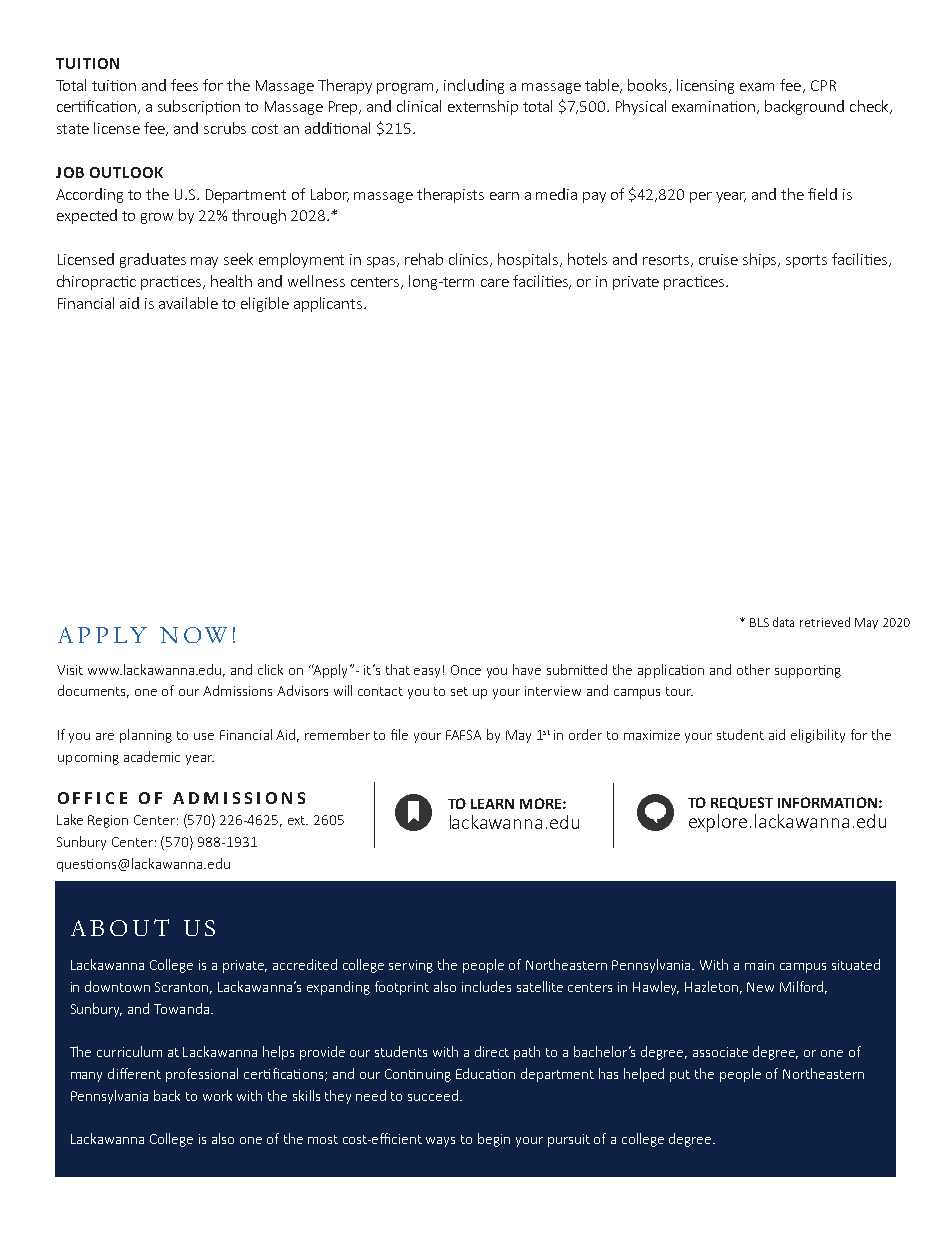 This screenshot has width=952, height=1233. What do you see at coordinates (120, 927) in the screenshot?
I see `ABOUT` at bounding box center [120, 927].
